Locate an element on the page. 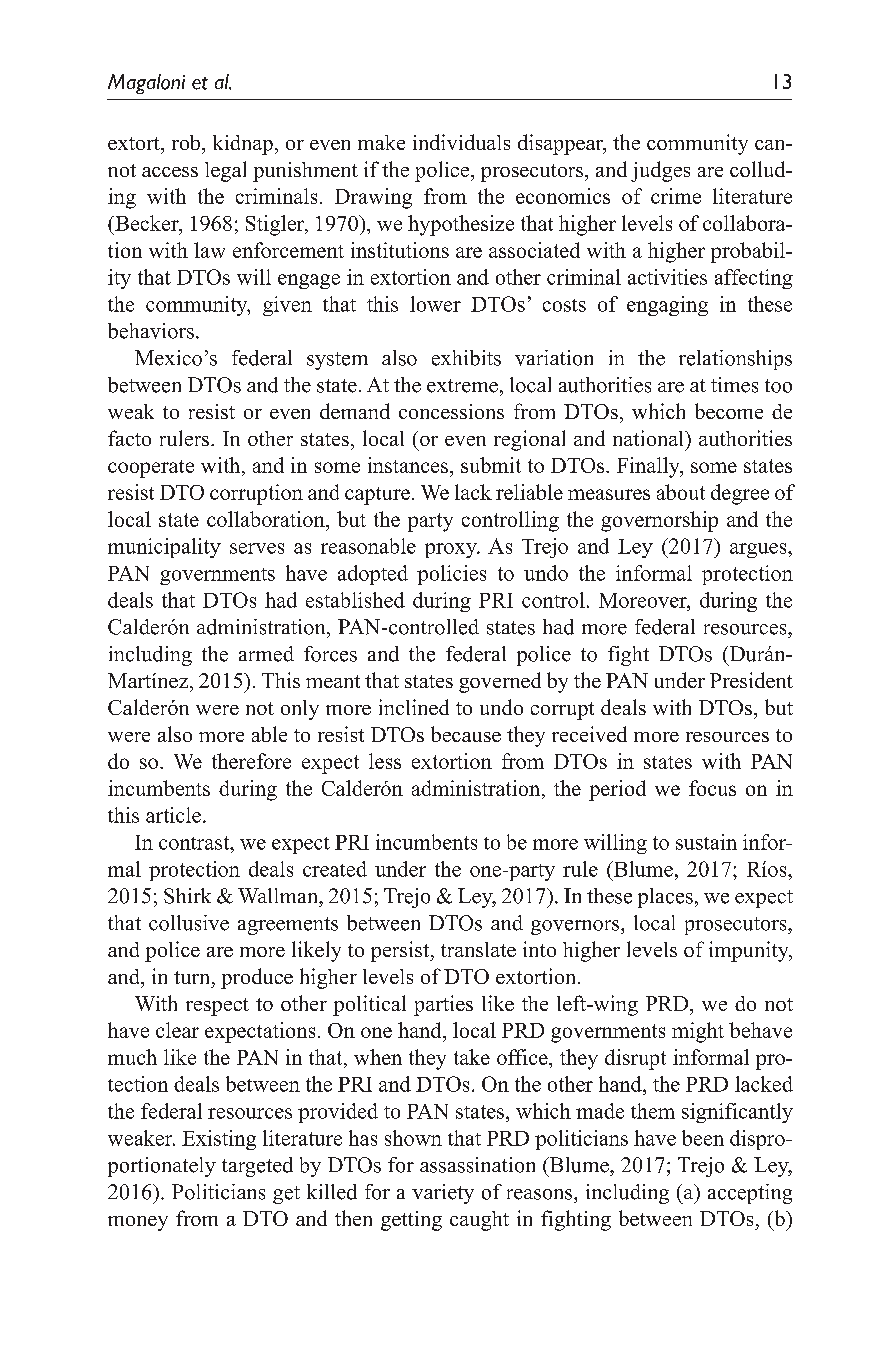 The height and width of the image is (1372, 887). crime is located at coordinates (676, 196).
